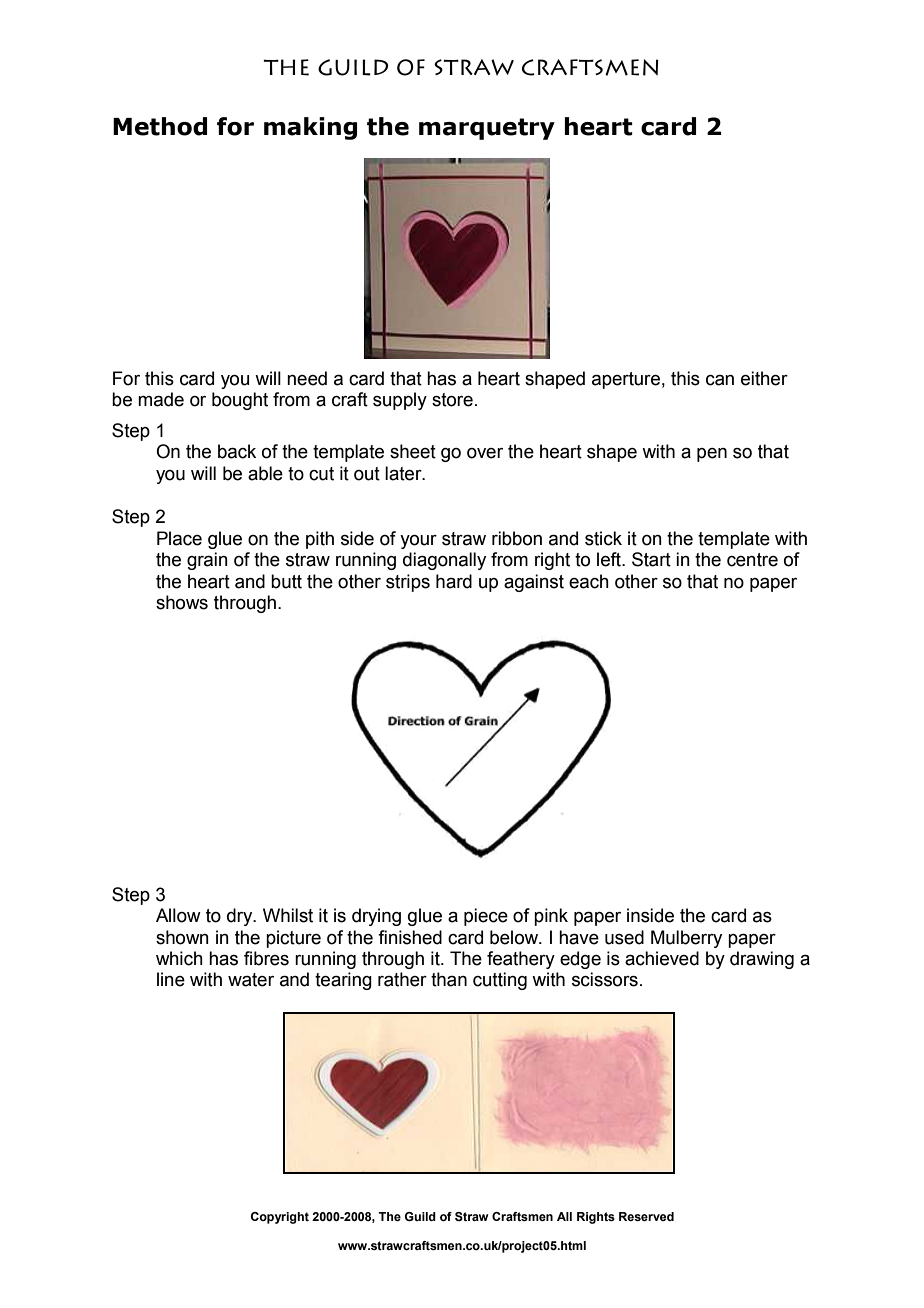 This screenshot has height=1308, width=924. Describe the element at coordinates (646, 1216) in the screenshot. I see `Reserved` at that location.
